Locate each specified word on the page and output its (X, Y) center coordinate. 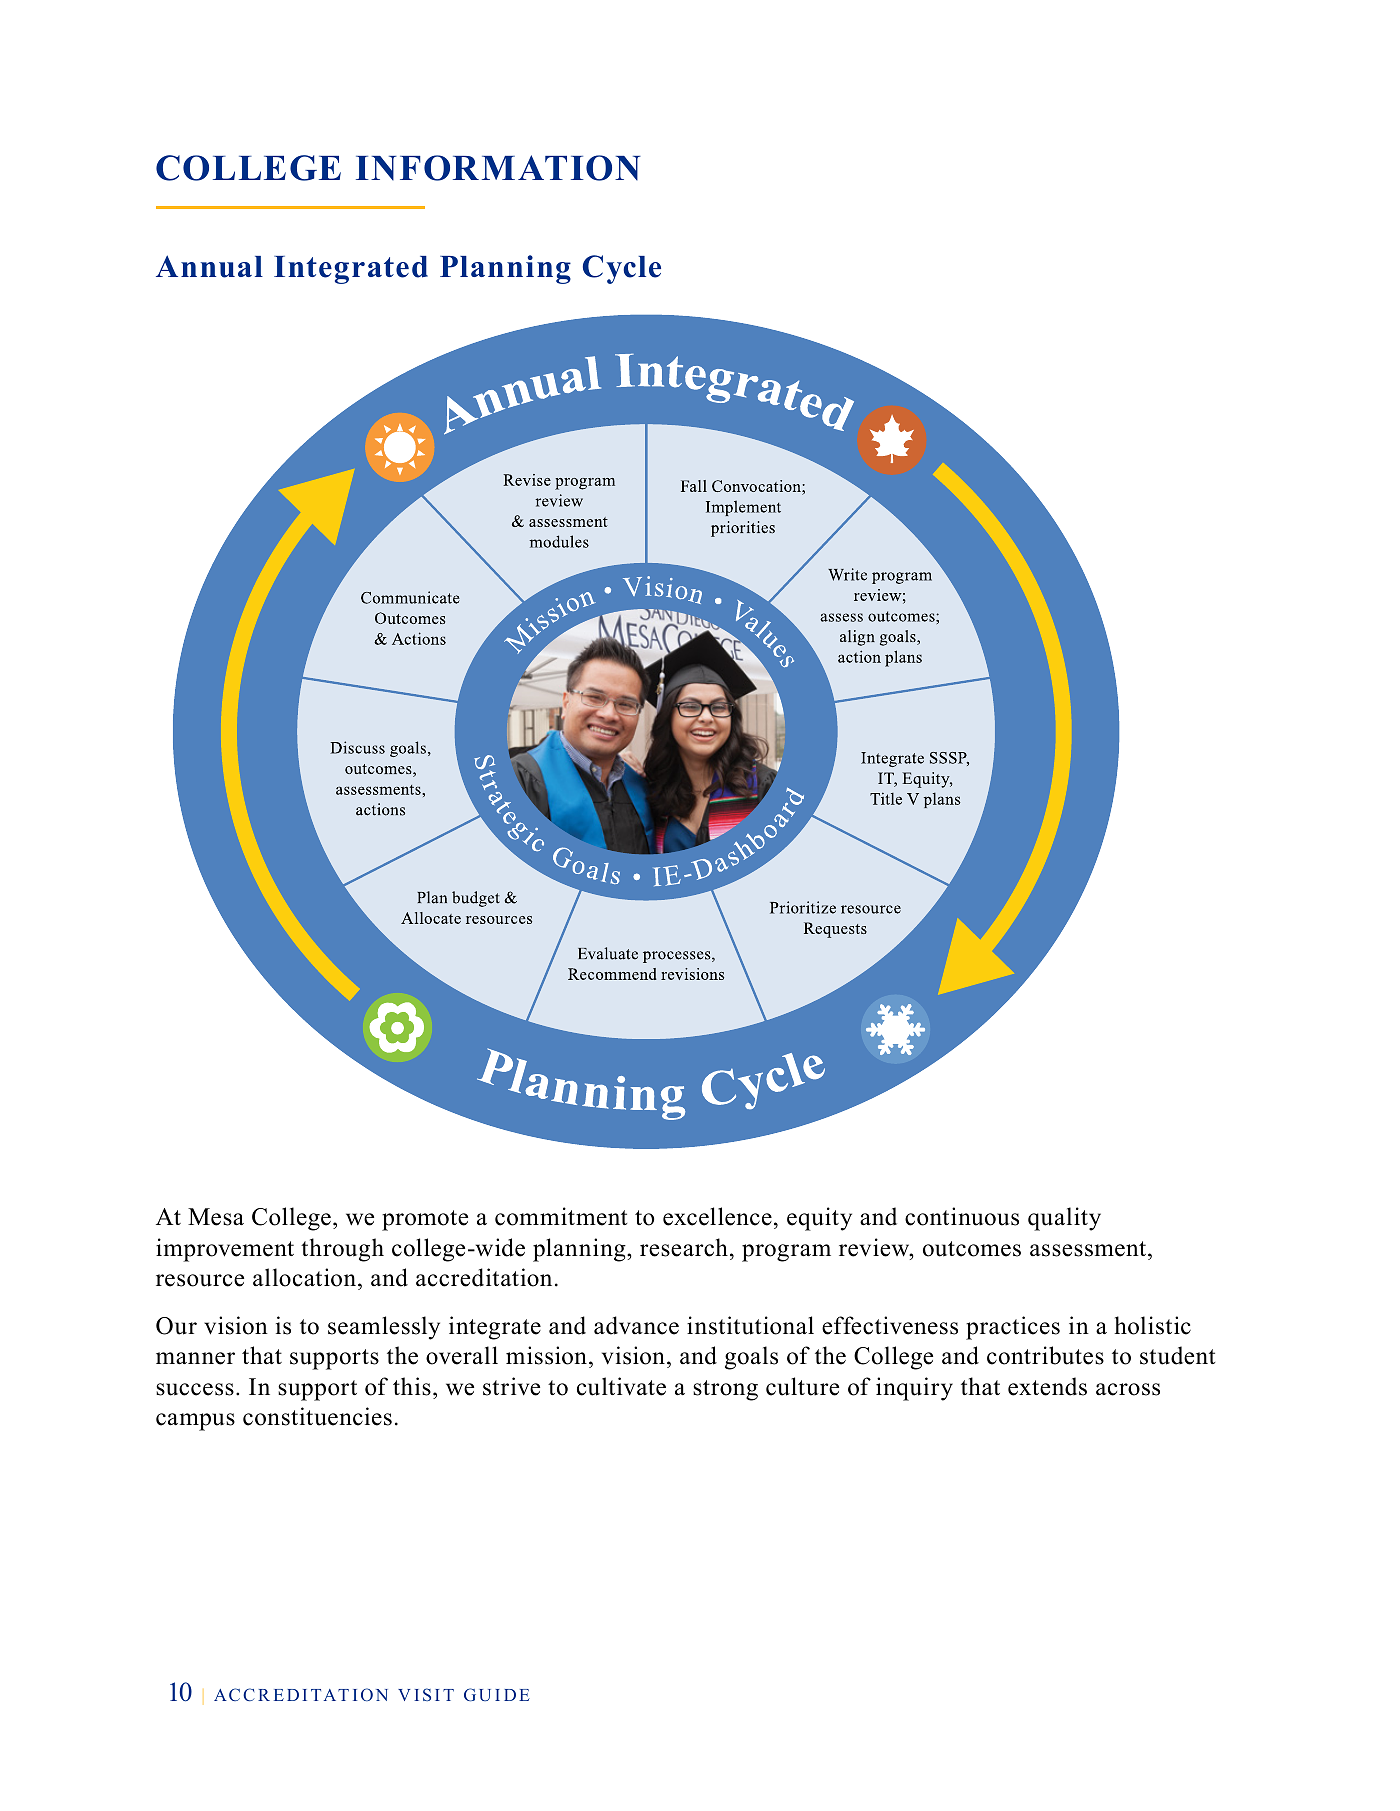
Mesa (216, 1217)
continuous (962, 1216)
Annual (209, 266)
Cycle (622, 269)
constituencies (317, 1416)
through (342, 1250)
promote (425, 1220)
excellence (717, 1216)
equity (819, 1219)
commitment (561, 1216)
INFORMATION (498, 168)
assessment (1089, 1249)
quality (1064, 1219)
